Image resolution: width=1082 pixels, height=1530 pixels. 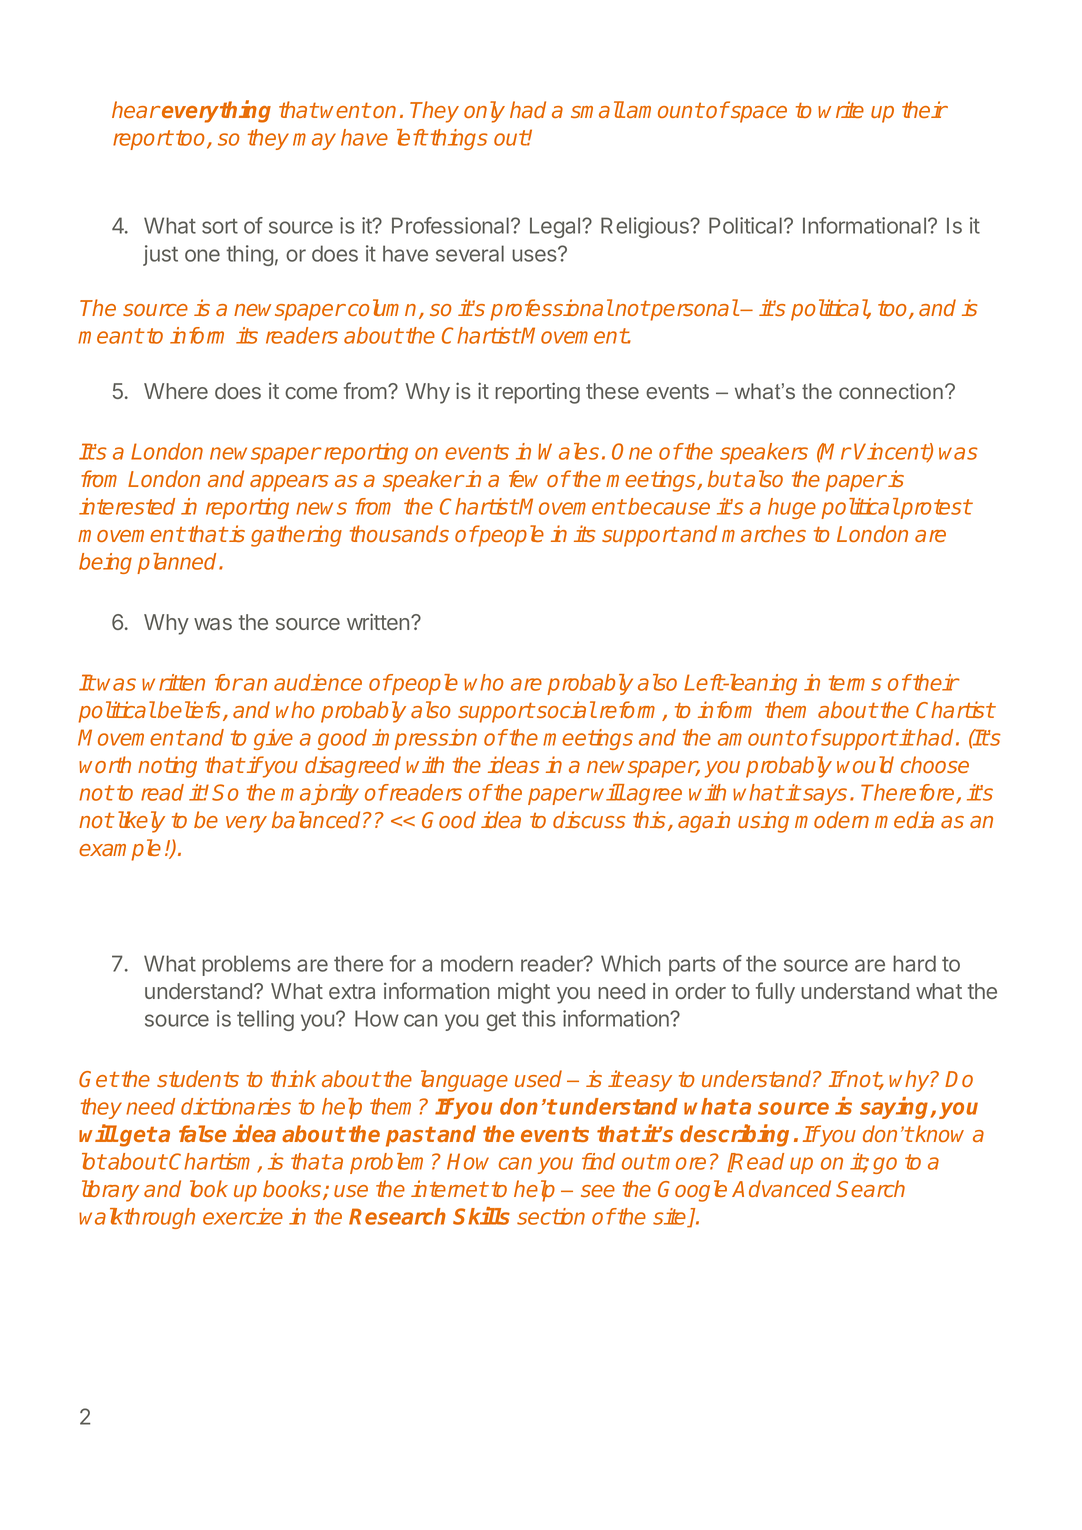 I want to click on space, so click(x=759, y=114).
